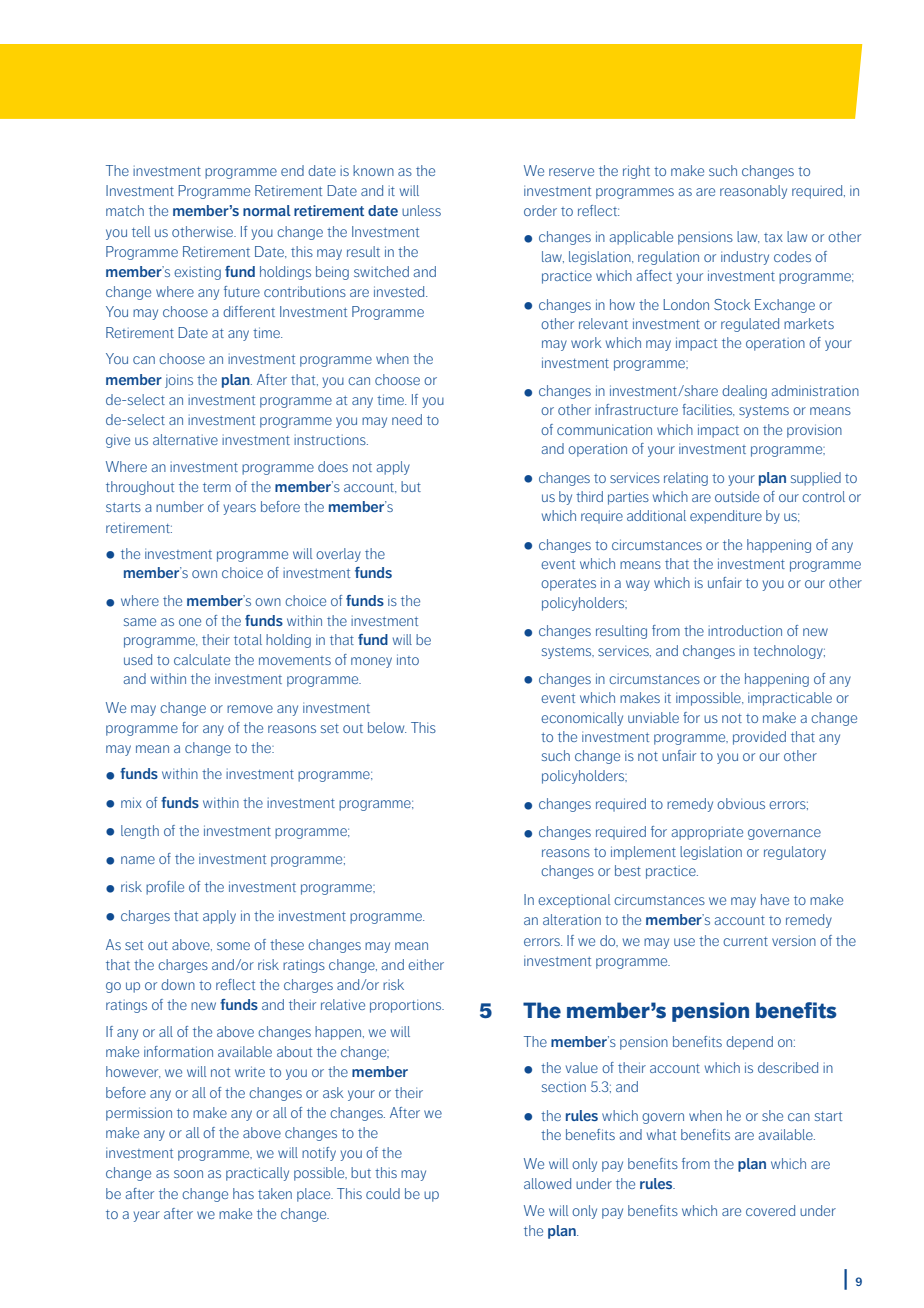  I want to click on alternative, so click(185, 439).
